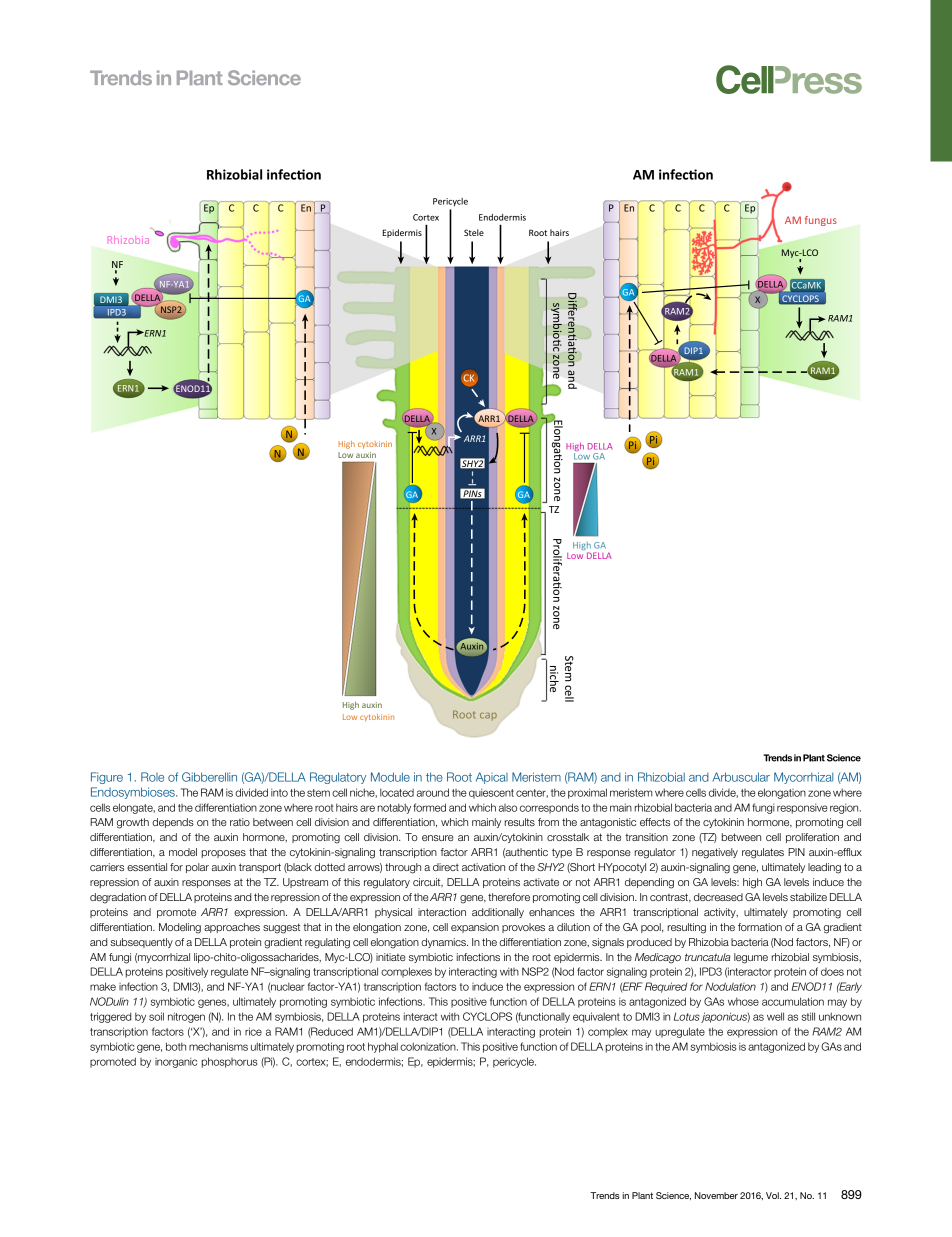 This page has height=1237, width=952. I want to click on Stele, so click(474, 232).
